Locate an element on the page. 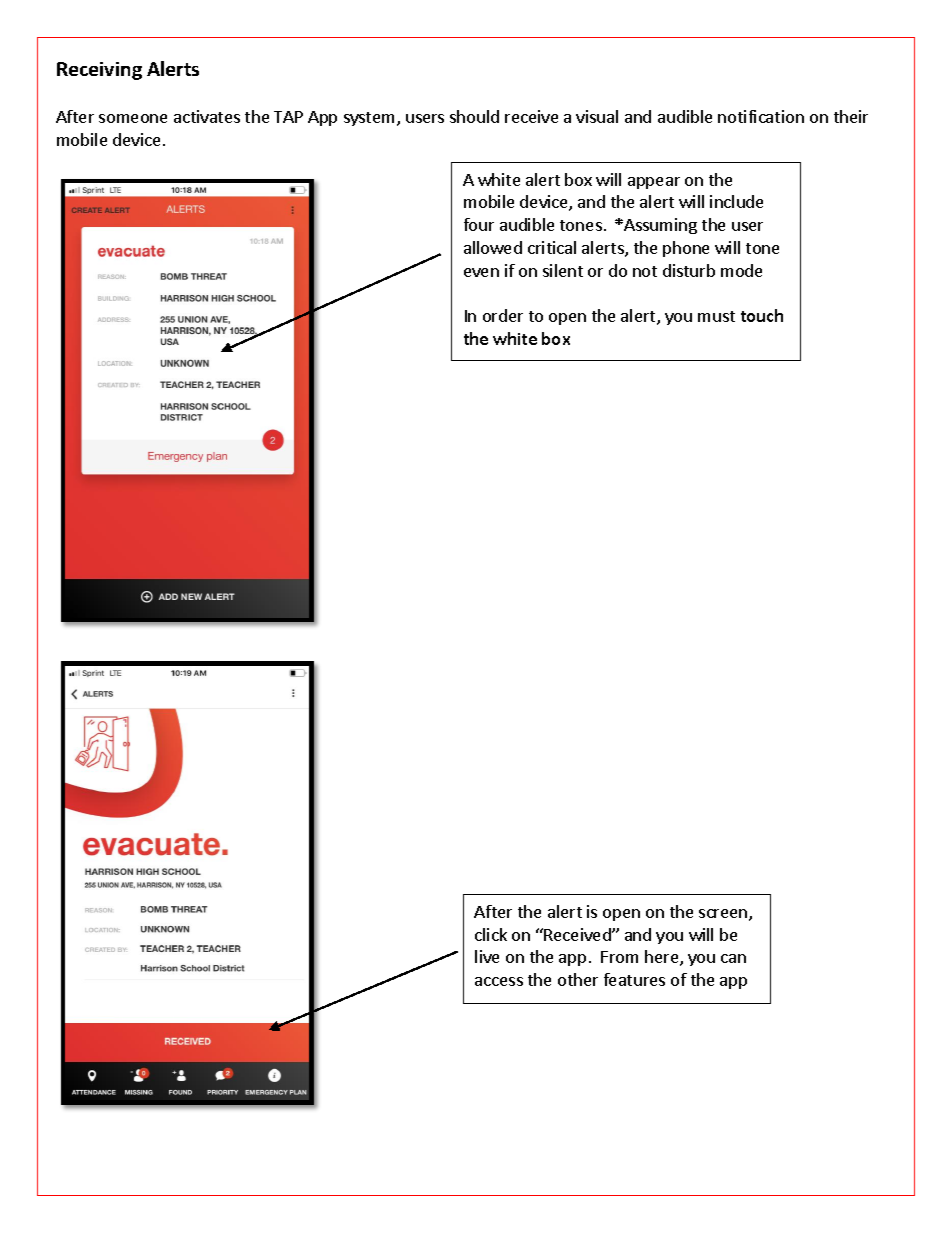  click is located at coordinates (491, 934).
